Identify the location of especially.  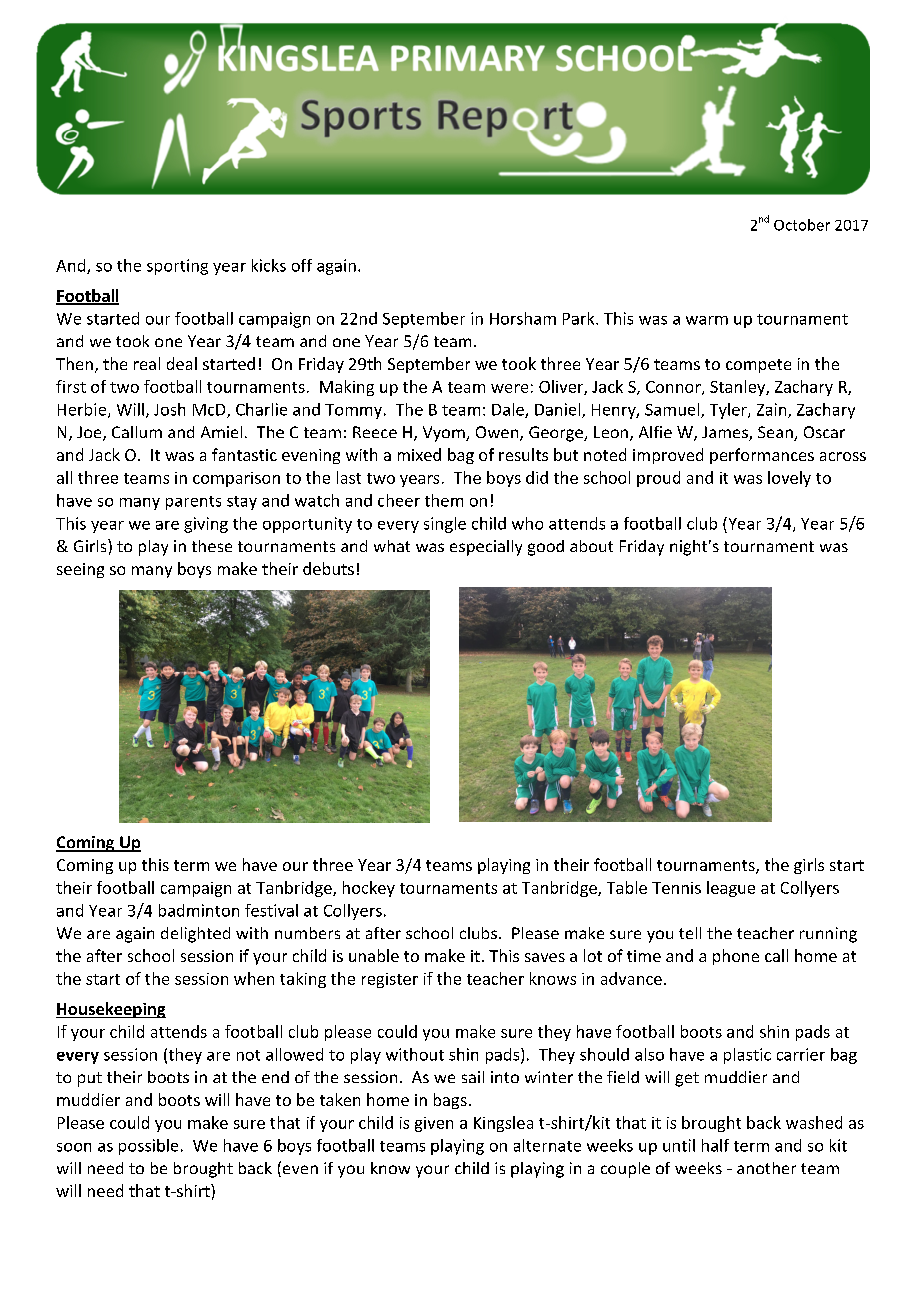
(486, 548).
